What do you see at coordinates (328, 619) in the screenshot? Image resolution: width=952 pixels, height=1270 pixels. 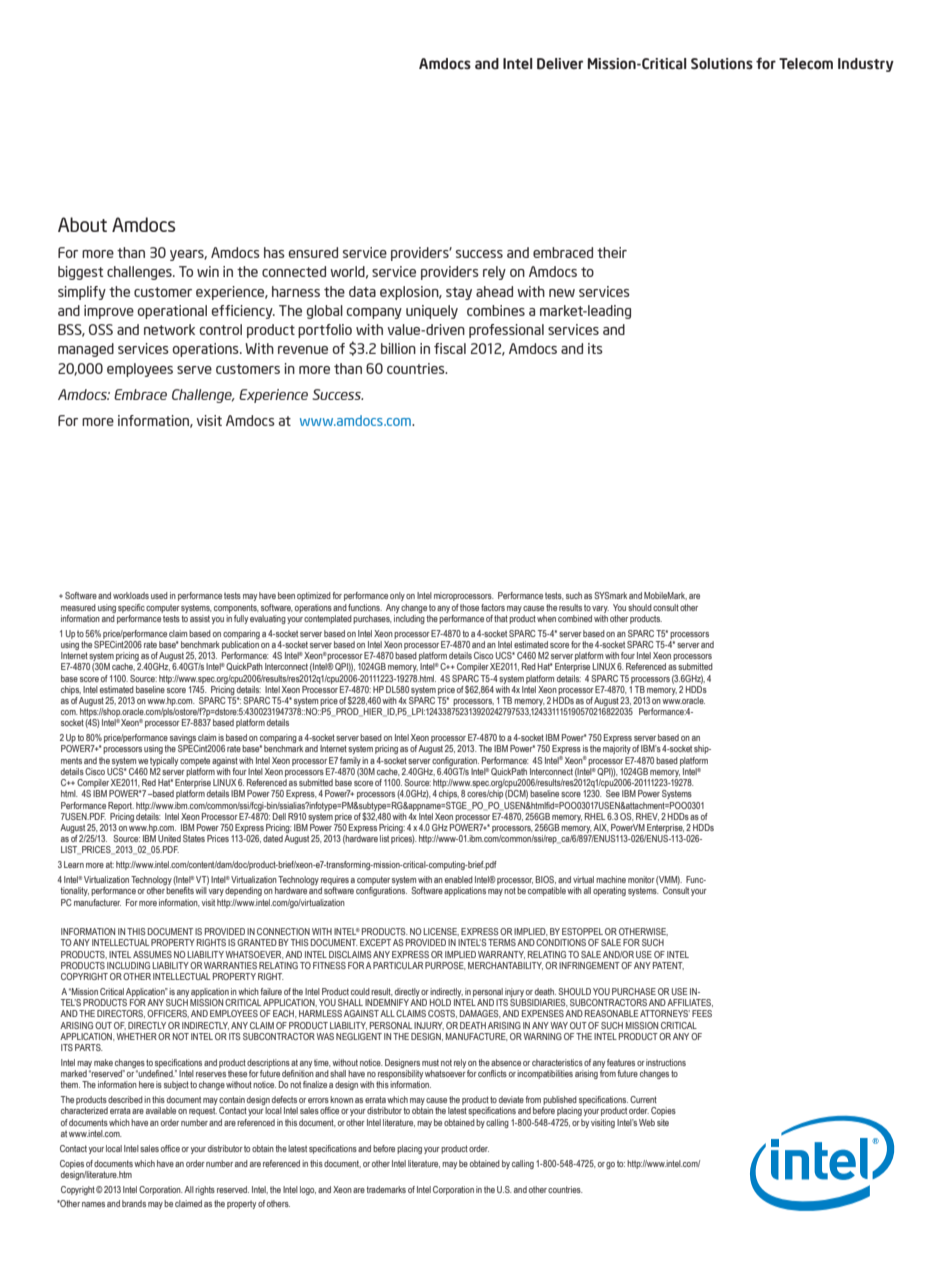 I see `contemplated` at bounding box center [328, 619].
